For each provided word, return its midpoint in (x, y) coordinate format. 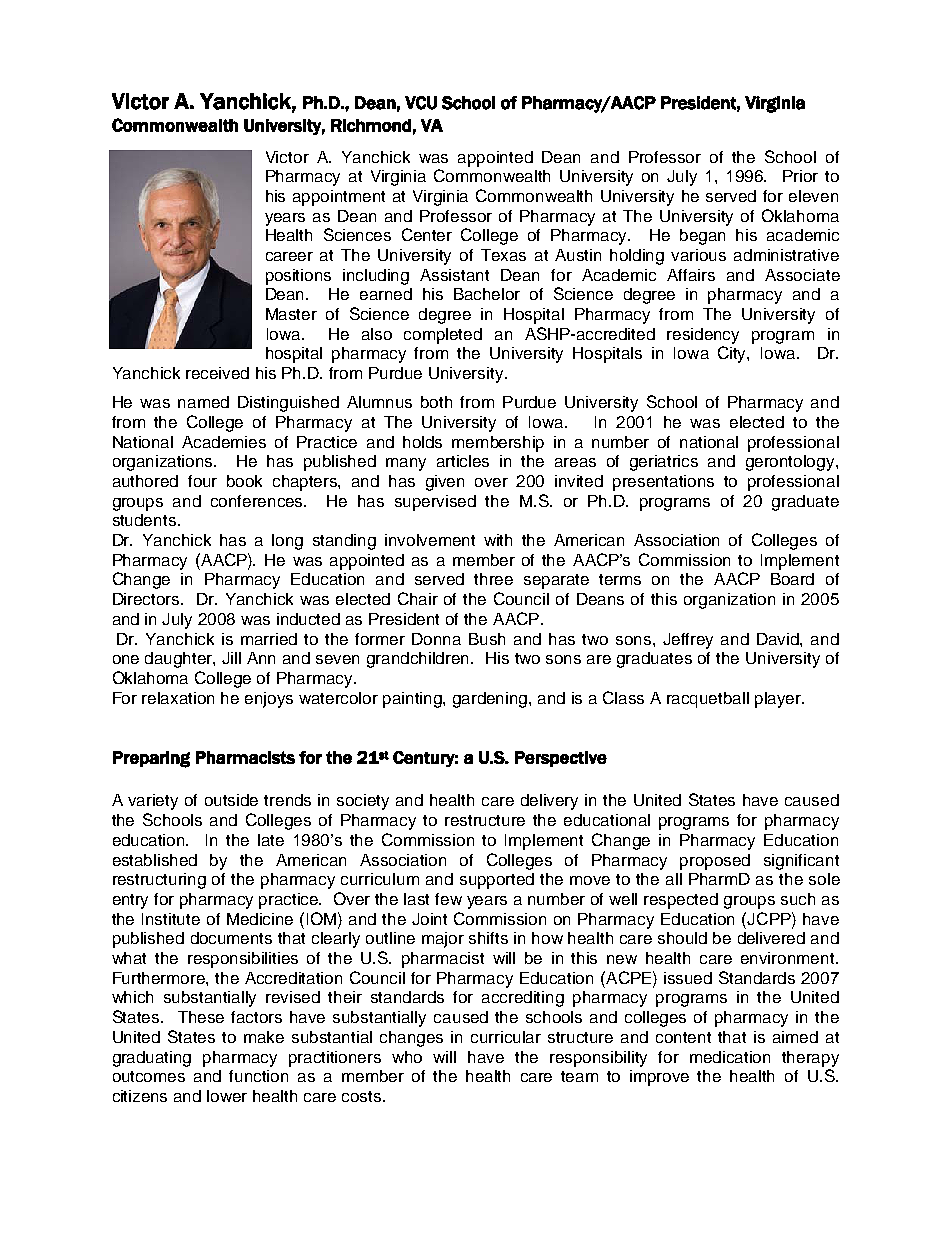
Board (792, 579)
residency (703, 336)
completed (443, 336)
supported (497, 881)
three (493, 579)
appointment (339, 198)
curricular (506, 1037)
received (217, 373)
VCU (421, 103)
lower (227, 1096)
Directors (147, 599)
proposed (715, 862)
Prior (800, 176)
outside (231, 800)
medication (730, 1057)
